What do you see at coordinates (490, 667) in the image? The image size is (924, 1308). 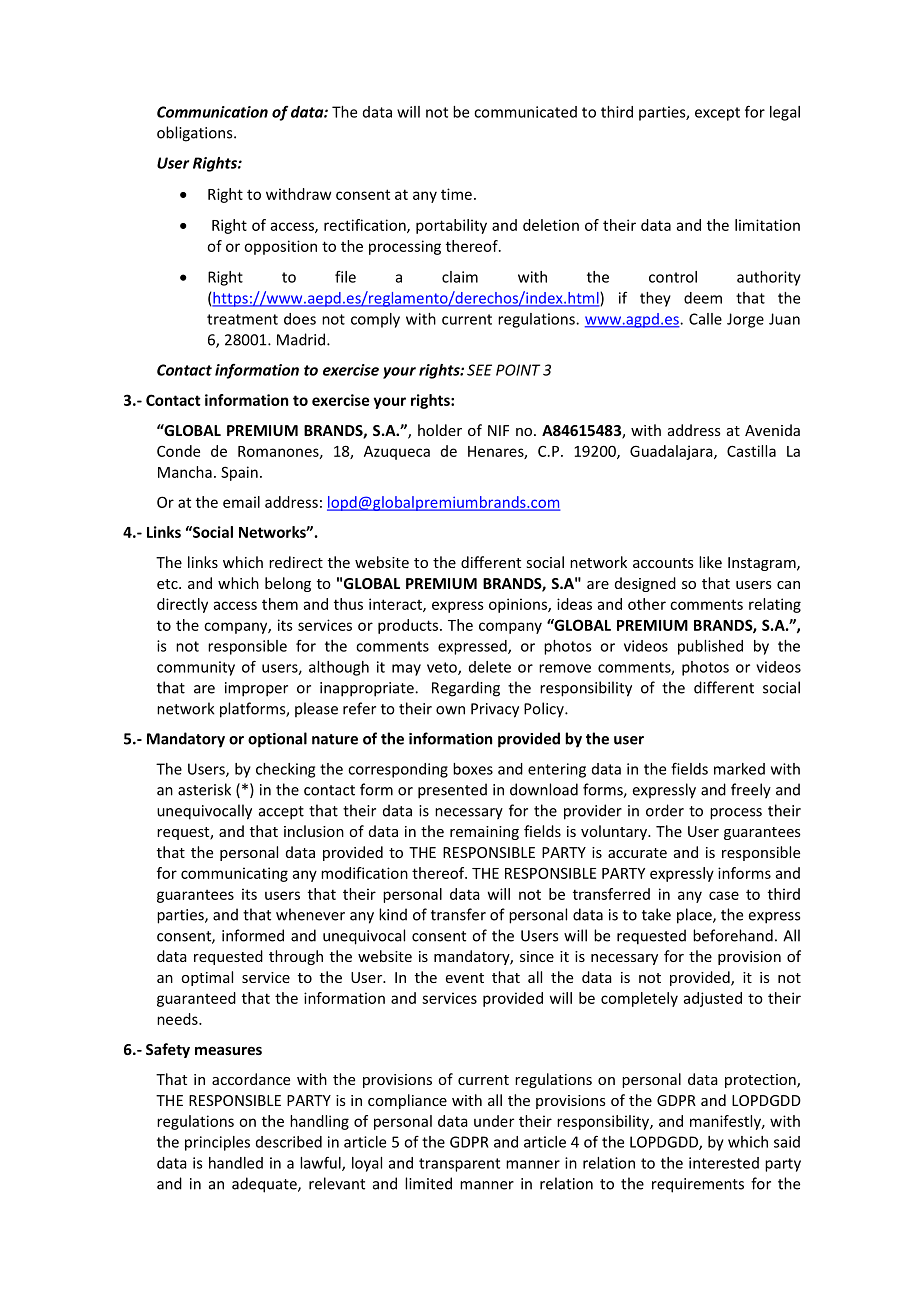 I see `delete` at bounding box center [490, 667].
